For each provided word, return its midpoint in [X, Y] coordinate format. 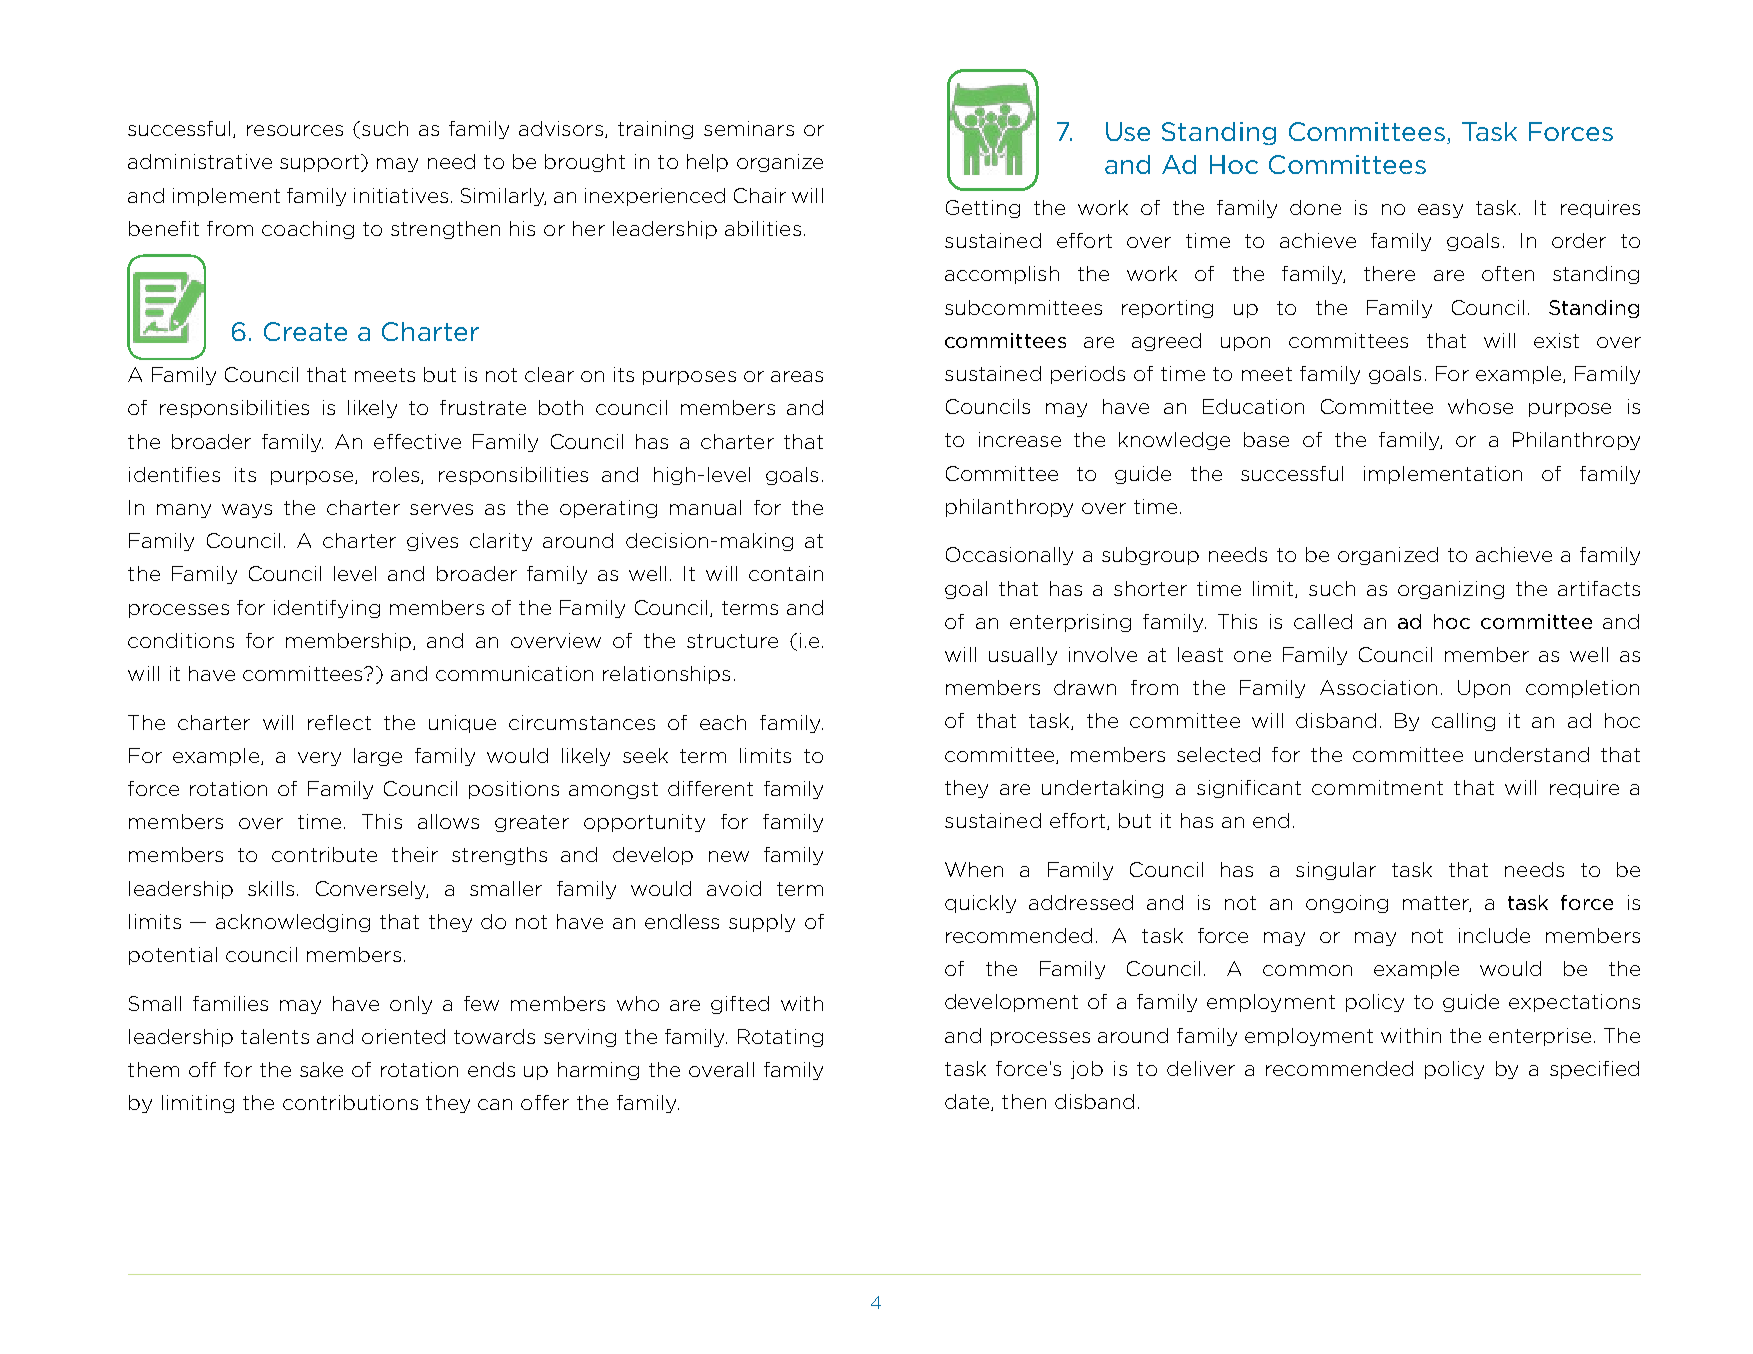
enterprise [1540, 1037]
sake [321, 1069]
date [968, 1102]
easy [1440, 211]
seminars [749, 128]
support [321, 163]
